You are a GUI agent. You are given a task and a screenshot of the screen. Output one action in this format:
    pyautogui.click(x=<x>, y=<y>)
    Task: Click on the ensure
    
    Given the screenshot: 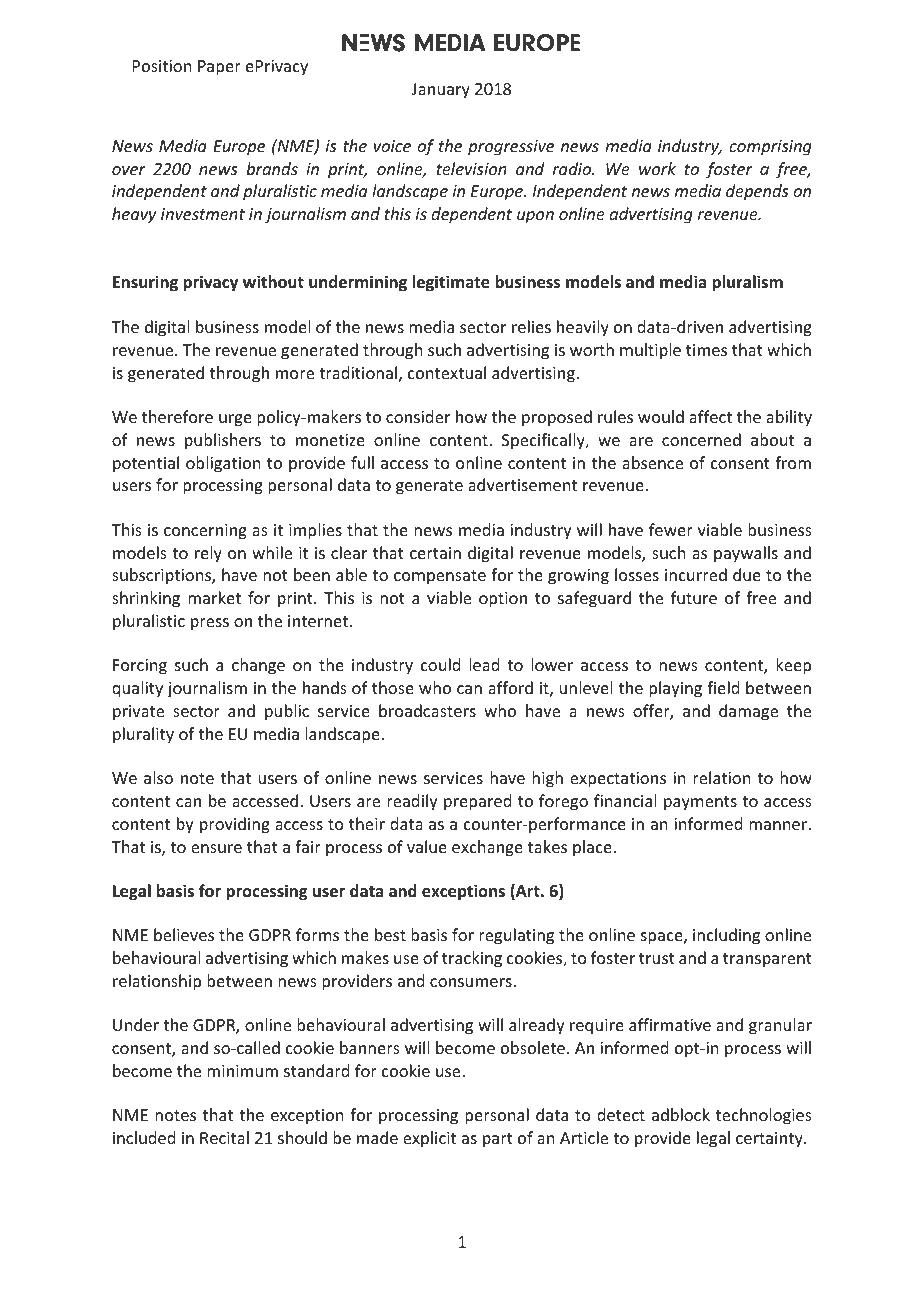 What is the action you would take?
    pyautogui.click(x=216, y=848)
